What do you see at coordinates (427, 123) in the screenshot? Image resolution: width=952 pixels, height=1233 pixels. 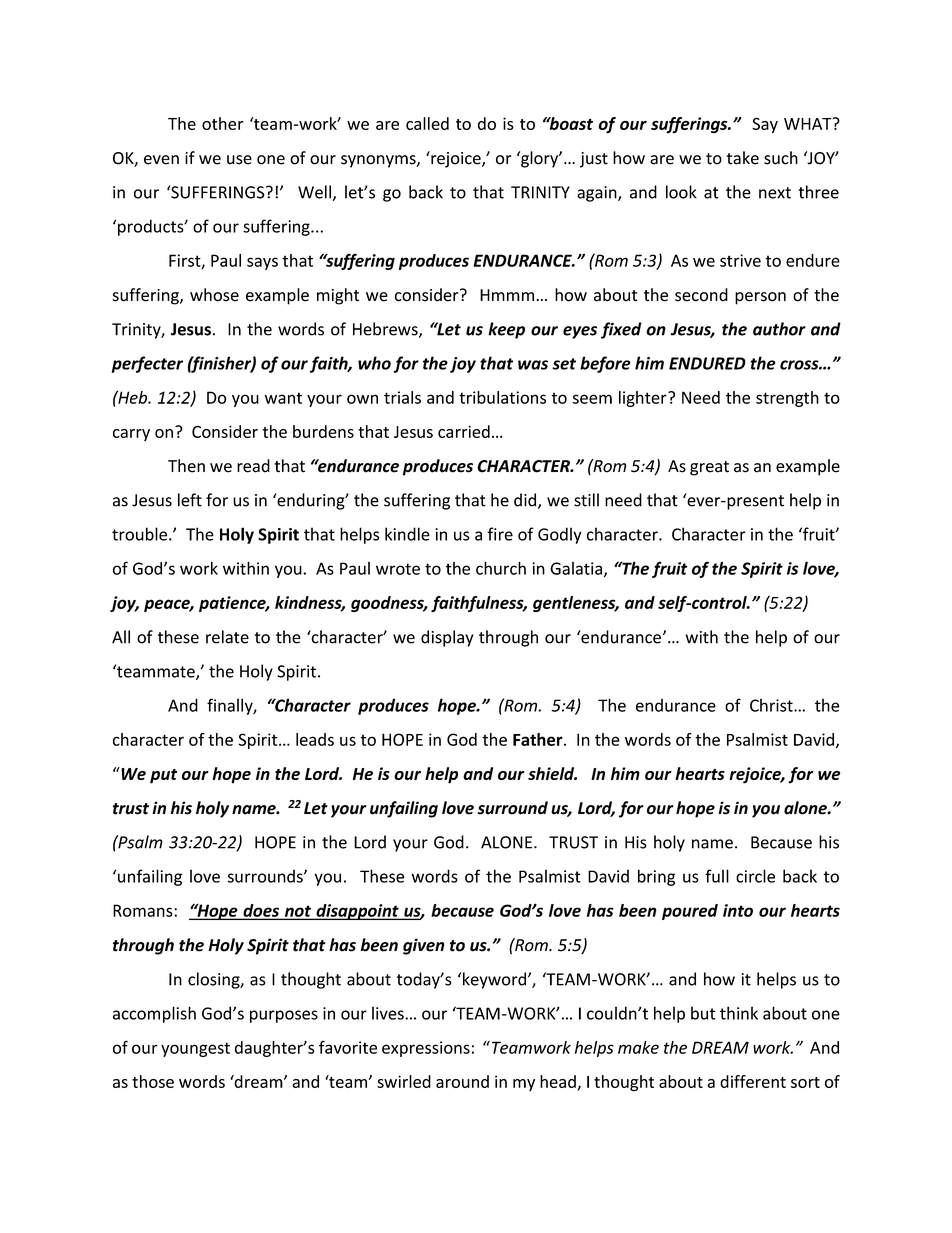 I see `called` at bounding box center [427, 123].
